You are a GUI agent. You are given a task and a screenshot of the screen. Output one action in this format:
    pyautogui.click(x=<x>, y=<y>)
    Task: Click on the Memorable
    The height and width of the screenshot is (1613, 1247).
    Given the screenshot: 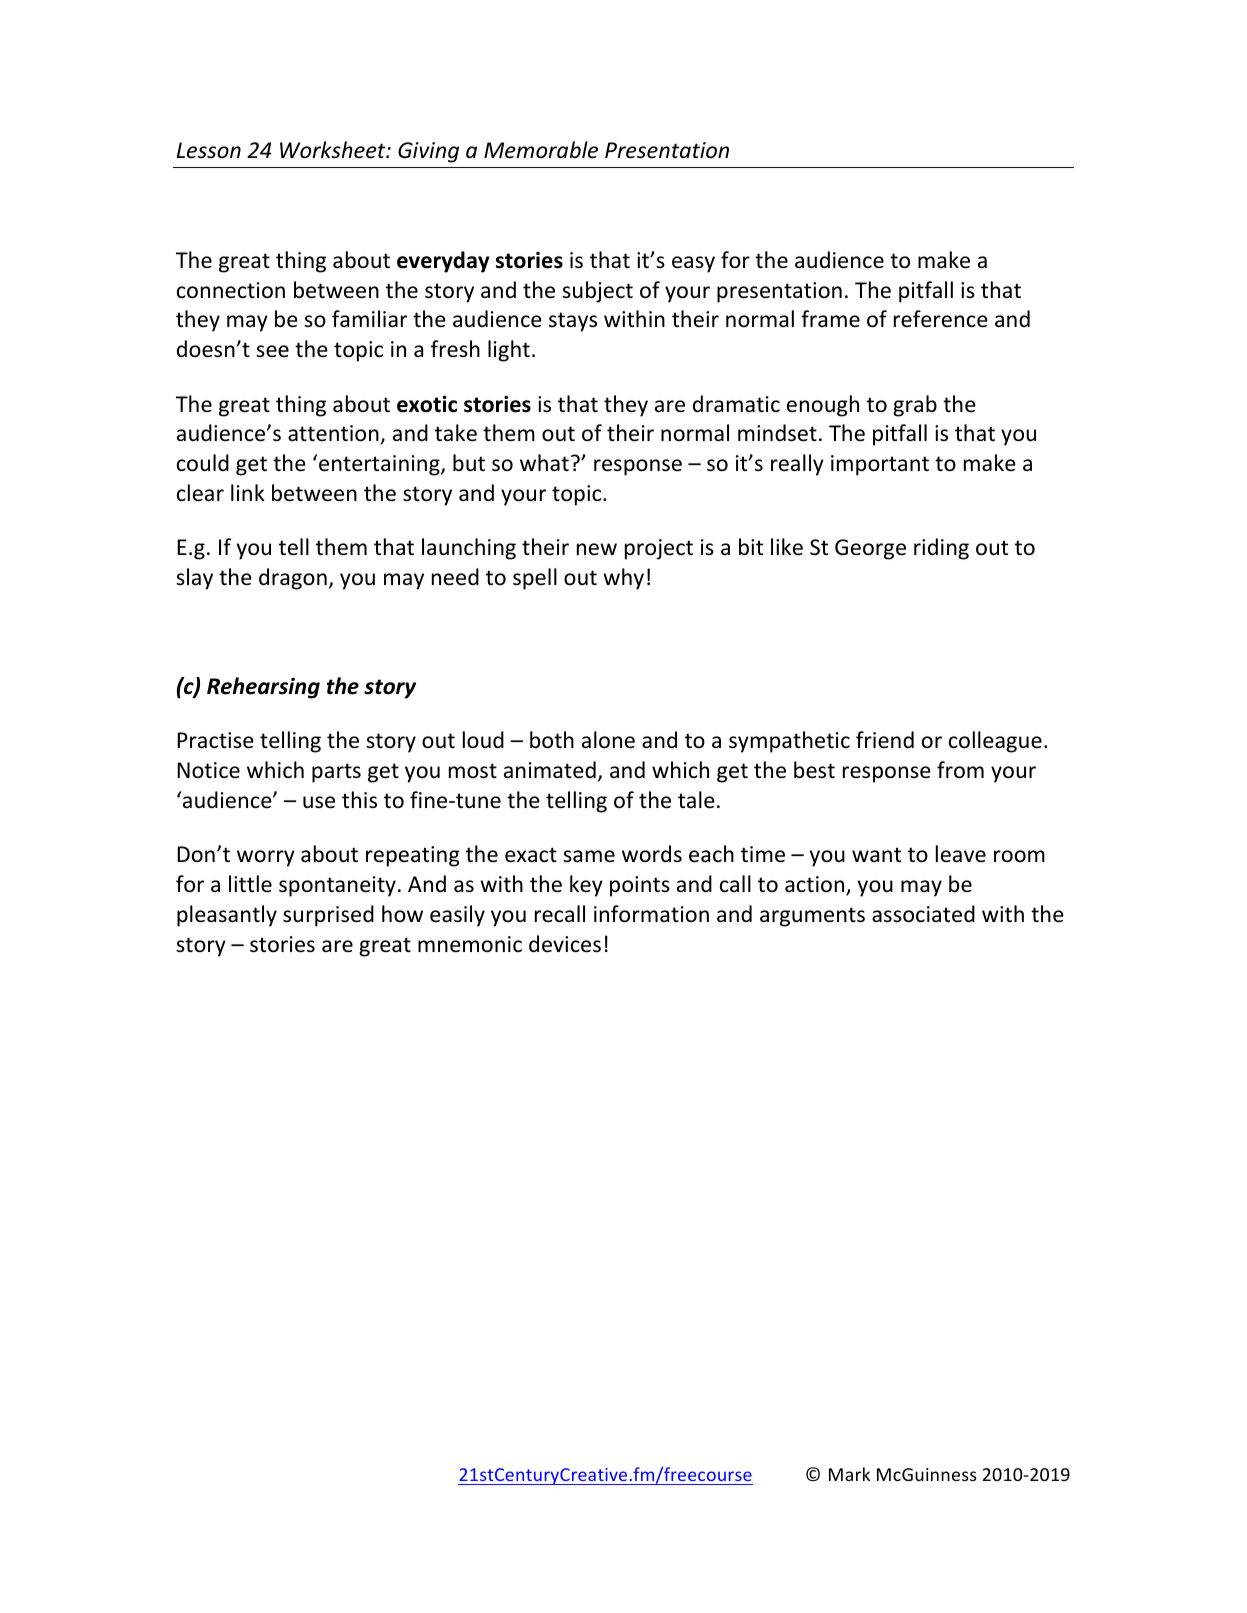 What is the action you would take?
    pyautogui.click(x=541, y=150)
